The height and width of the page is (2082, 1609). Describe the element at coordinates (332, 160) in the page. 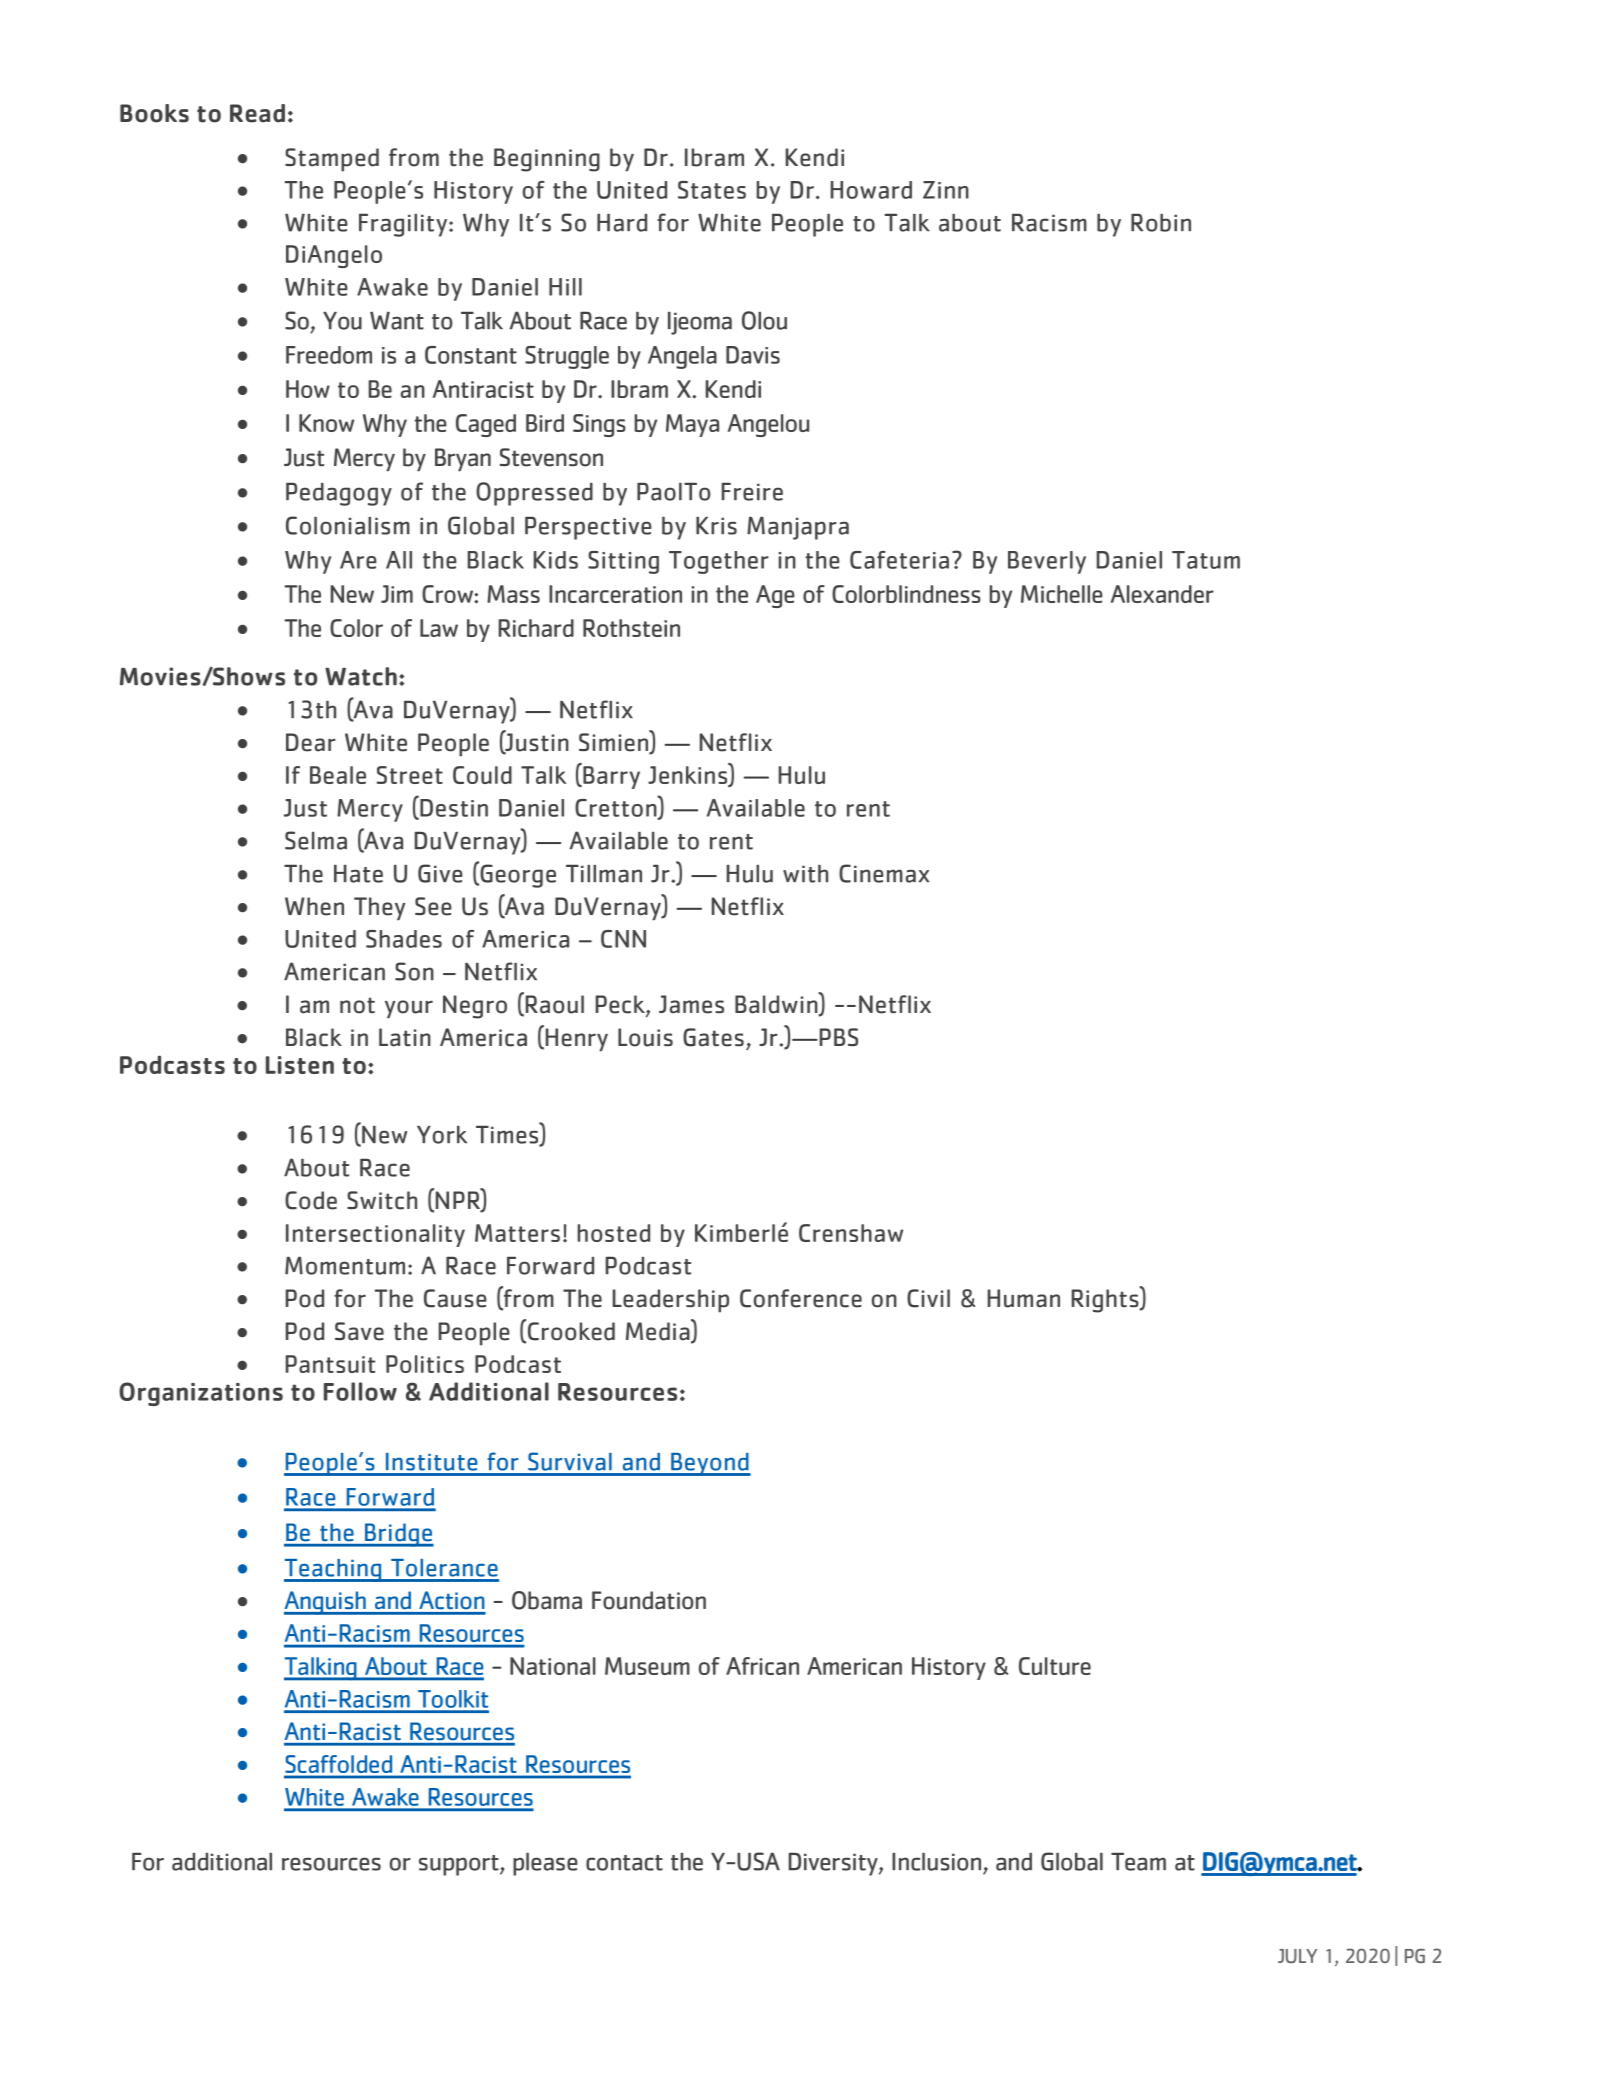

I see `Stamped` at that location.
